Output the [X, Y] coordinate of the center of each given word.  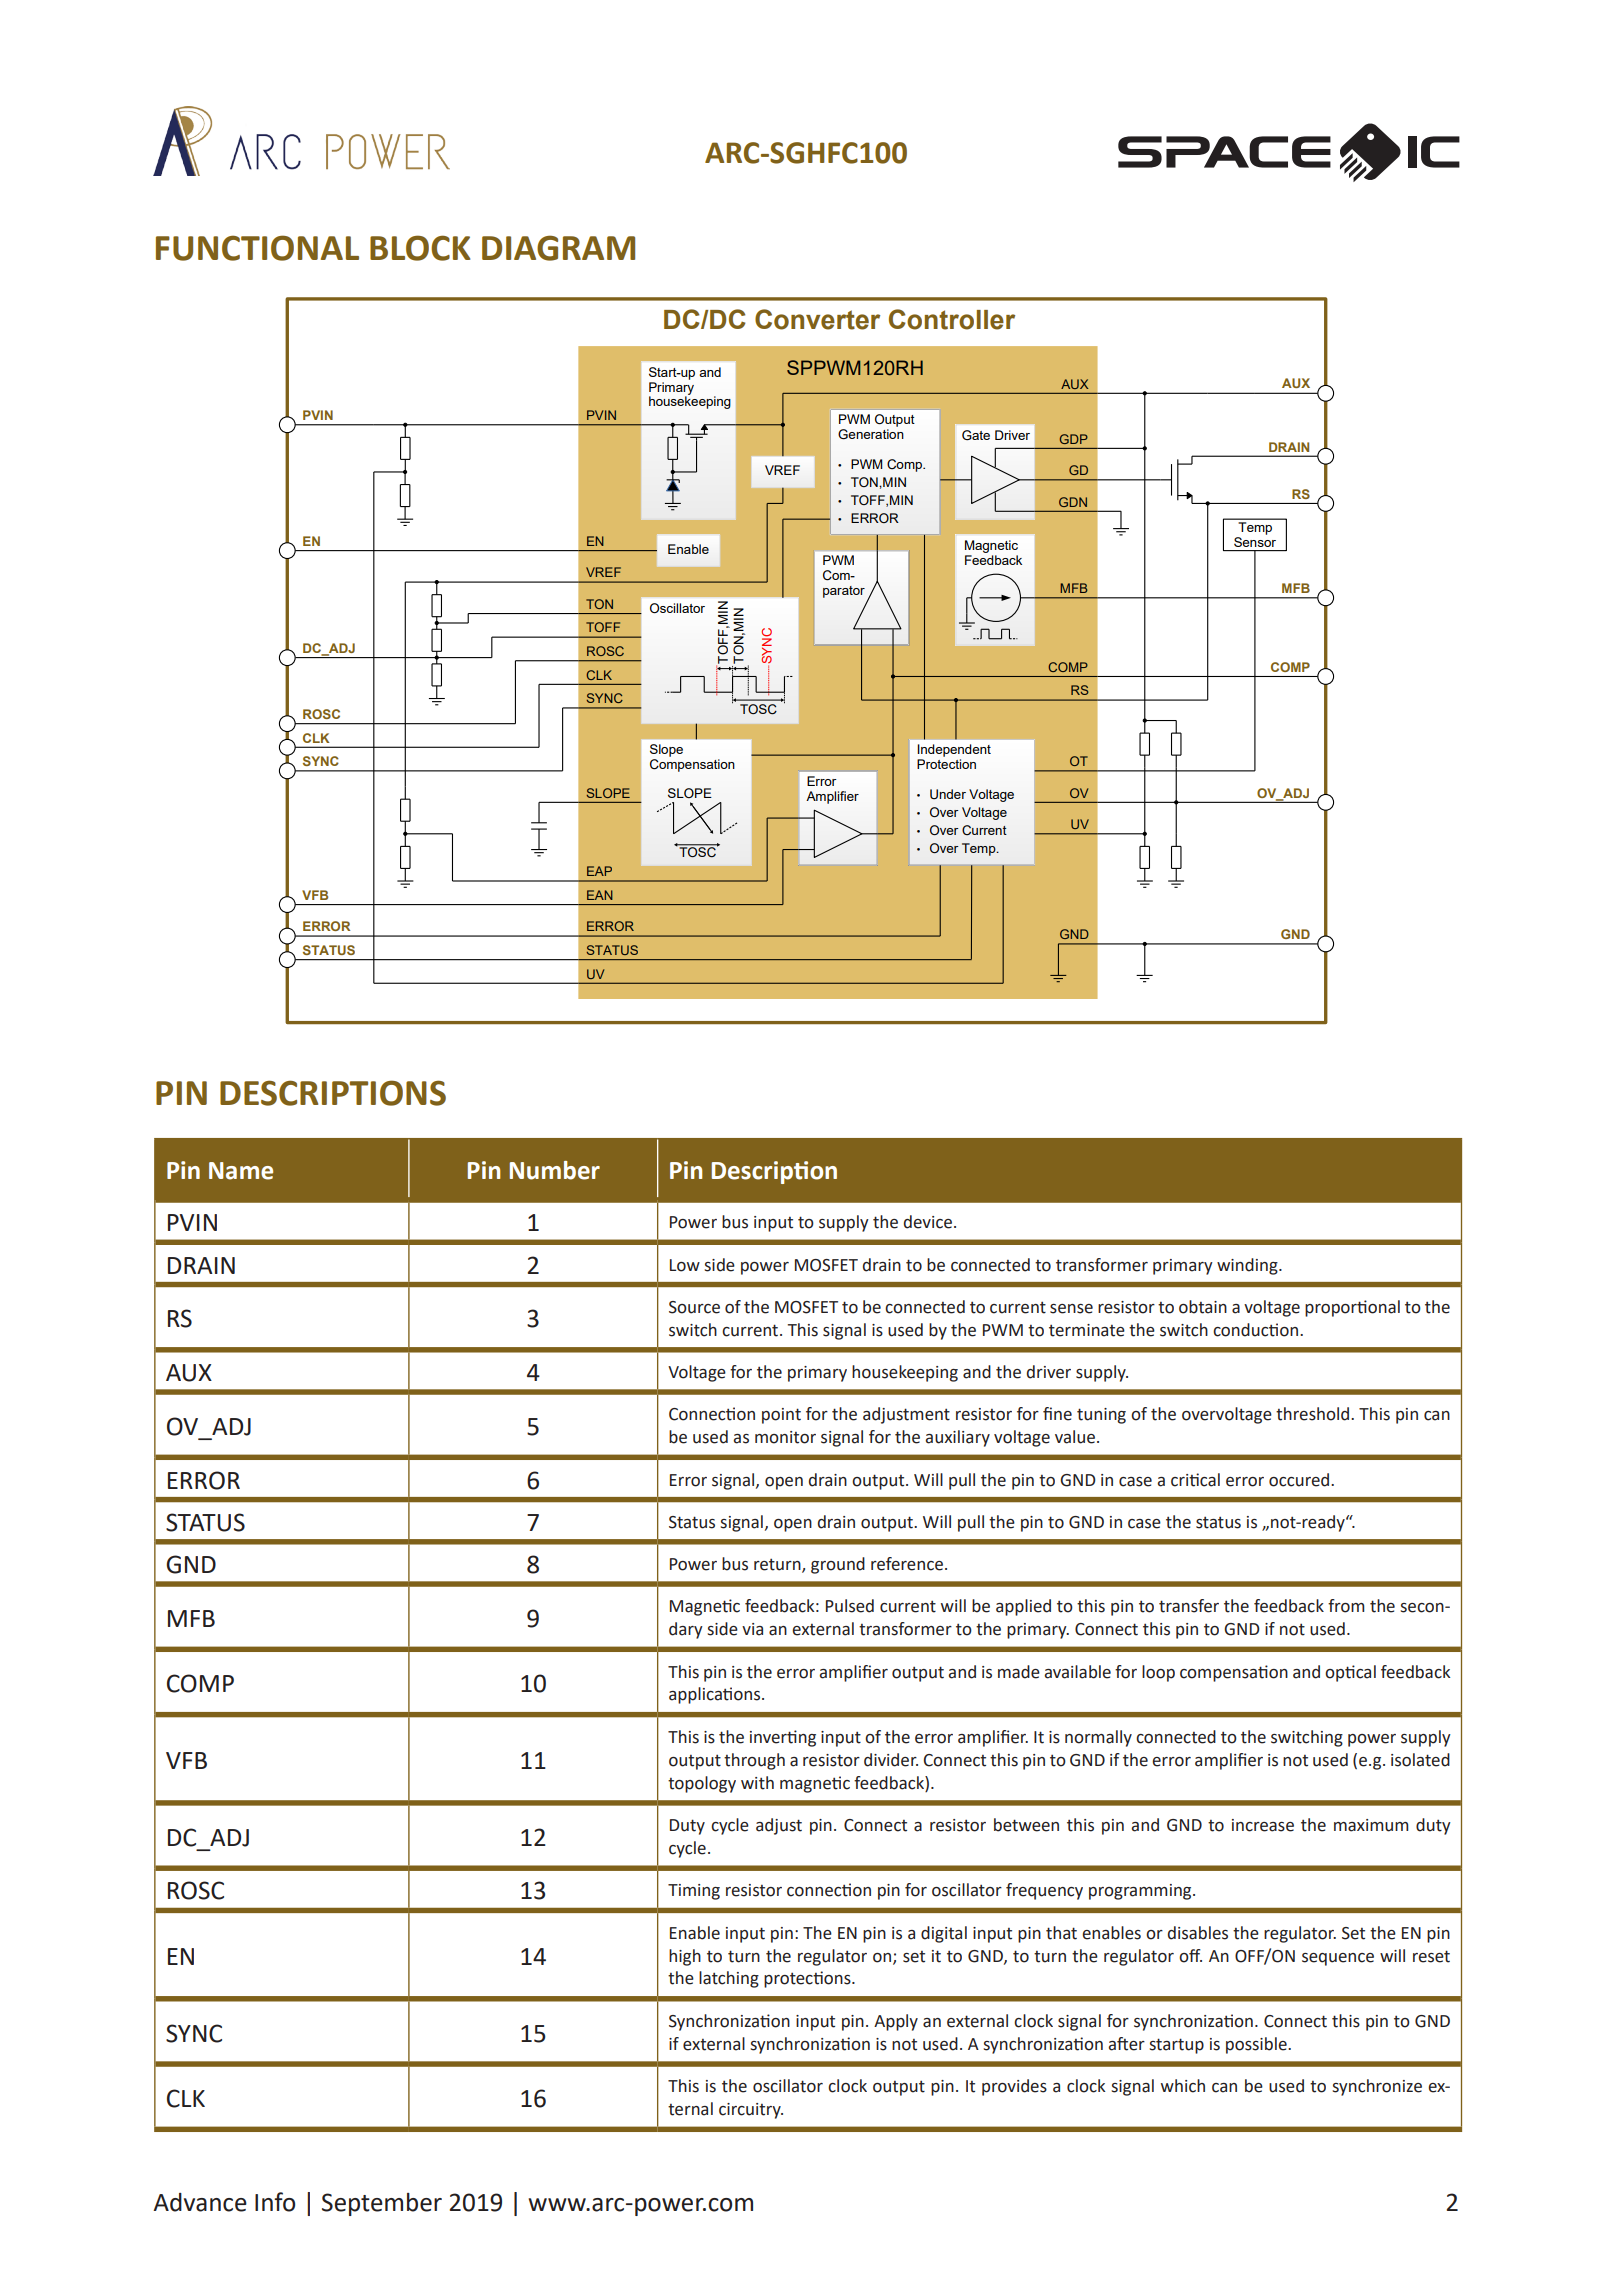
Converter [817, 319]
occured [1300, 1480]
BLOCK [420, 248]
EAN [600, 895]
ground [838, 1565]
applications [716, 1695]
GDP [1074, 439]
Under [948, 794]
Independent [954, 750]
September [382, 2204]
